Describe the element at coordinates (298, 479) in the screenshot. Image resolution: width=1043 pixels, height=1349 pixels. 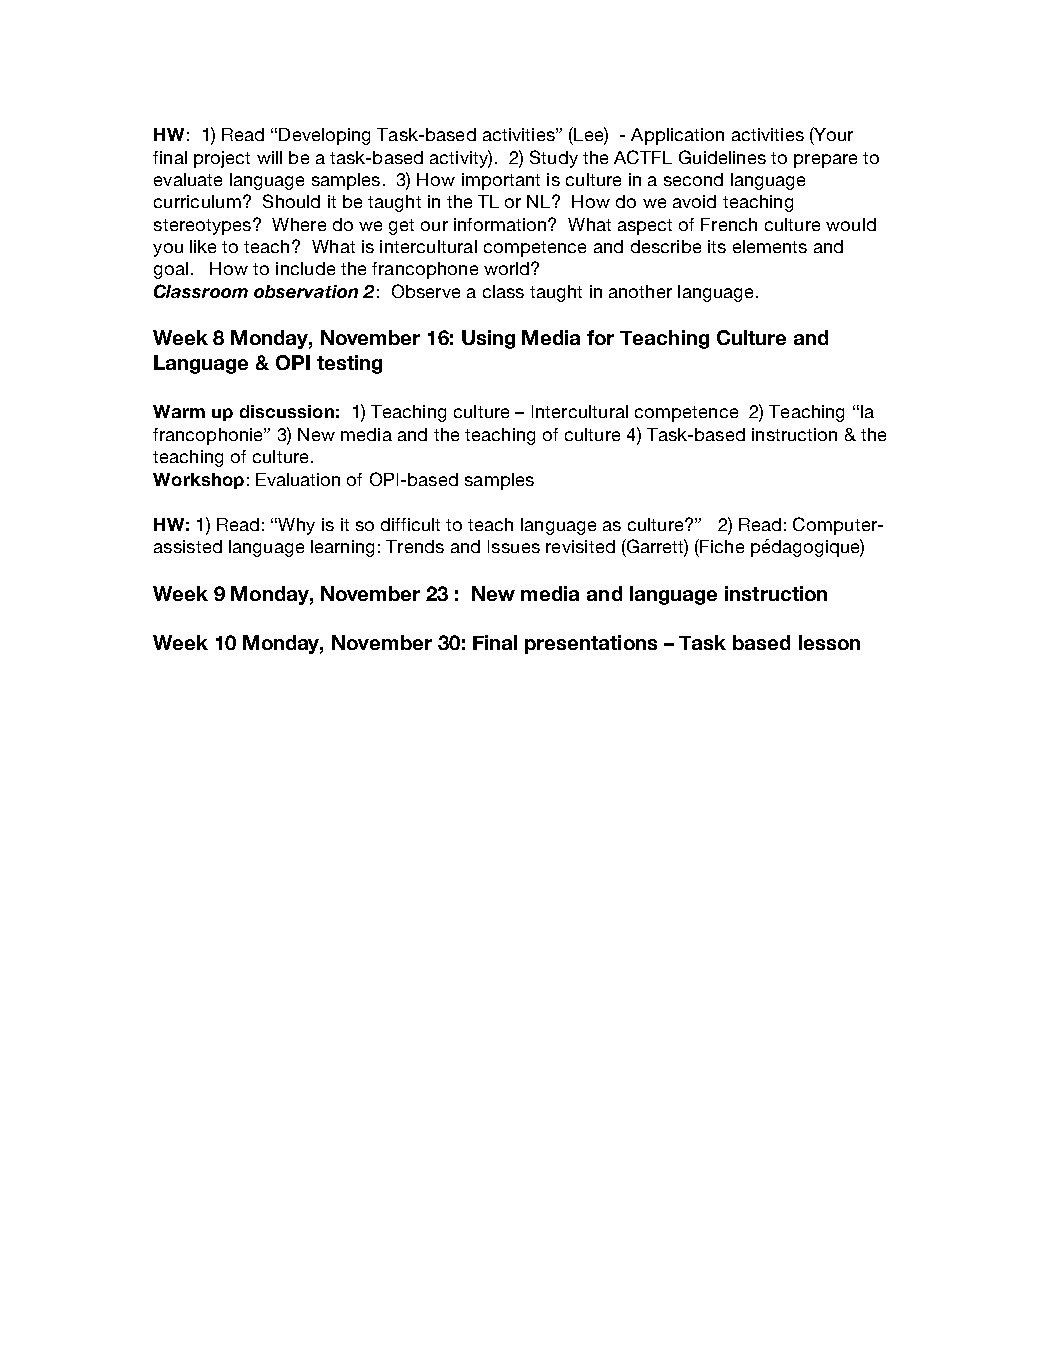
I see `Evaluation` at that location.
